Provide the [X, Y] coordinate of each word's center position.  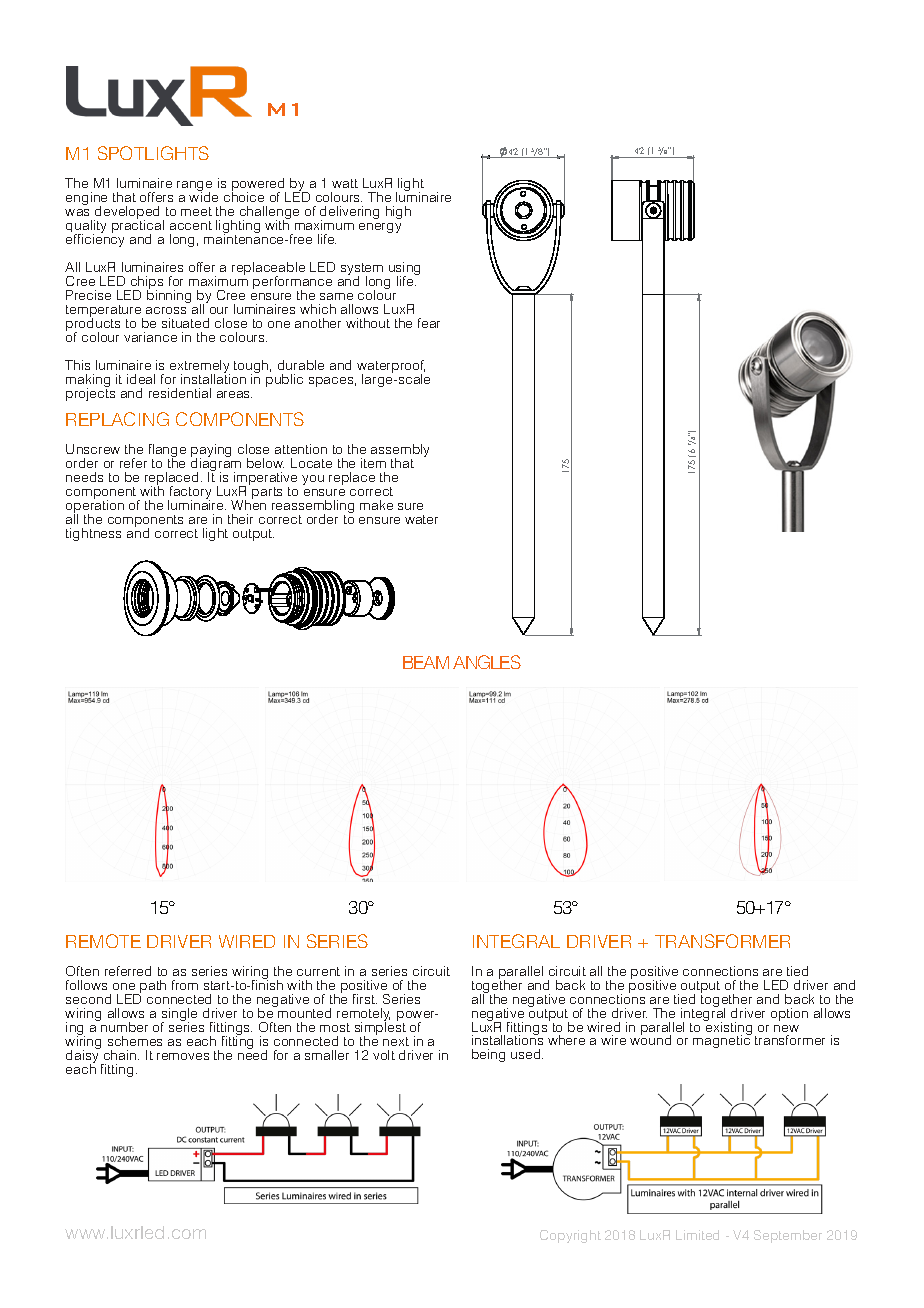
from [185, 985]
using [404, 270]
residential [180, 393]
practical [138, 227]
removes [183, 1056]
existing [728, 1028]
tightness [93, 534]
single [179, 1016]
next [396, 1041]
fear [429, 323]
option [789, 1014]
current [318, 971]
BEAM [426, 662]
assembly [400, 451]
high [398, 212]
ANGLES [487, 662]
